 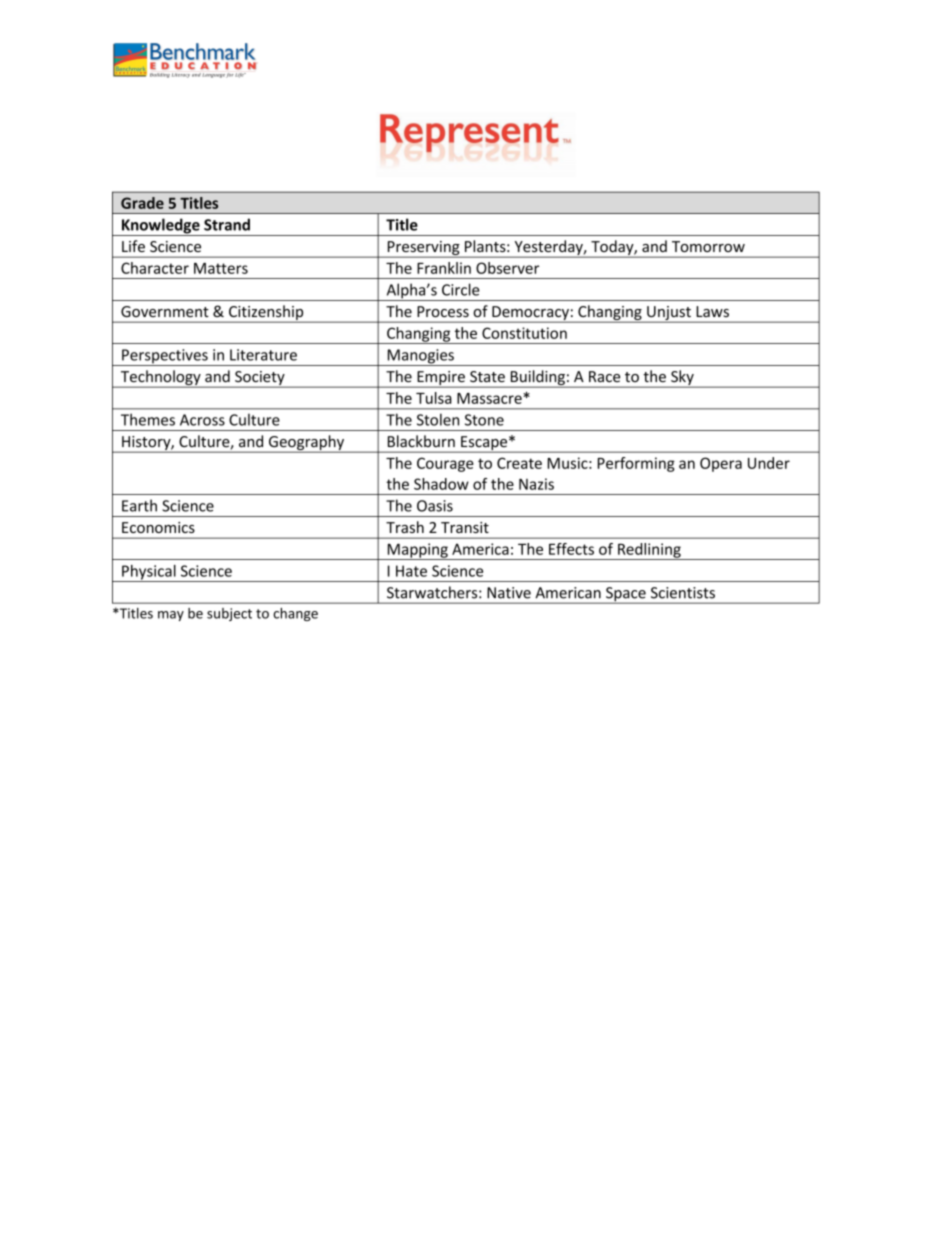 I want to click on subject, so click(x=229, y=614).
